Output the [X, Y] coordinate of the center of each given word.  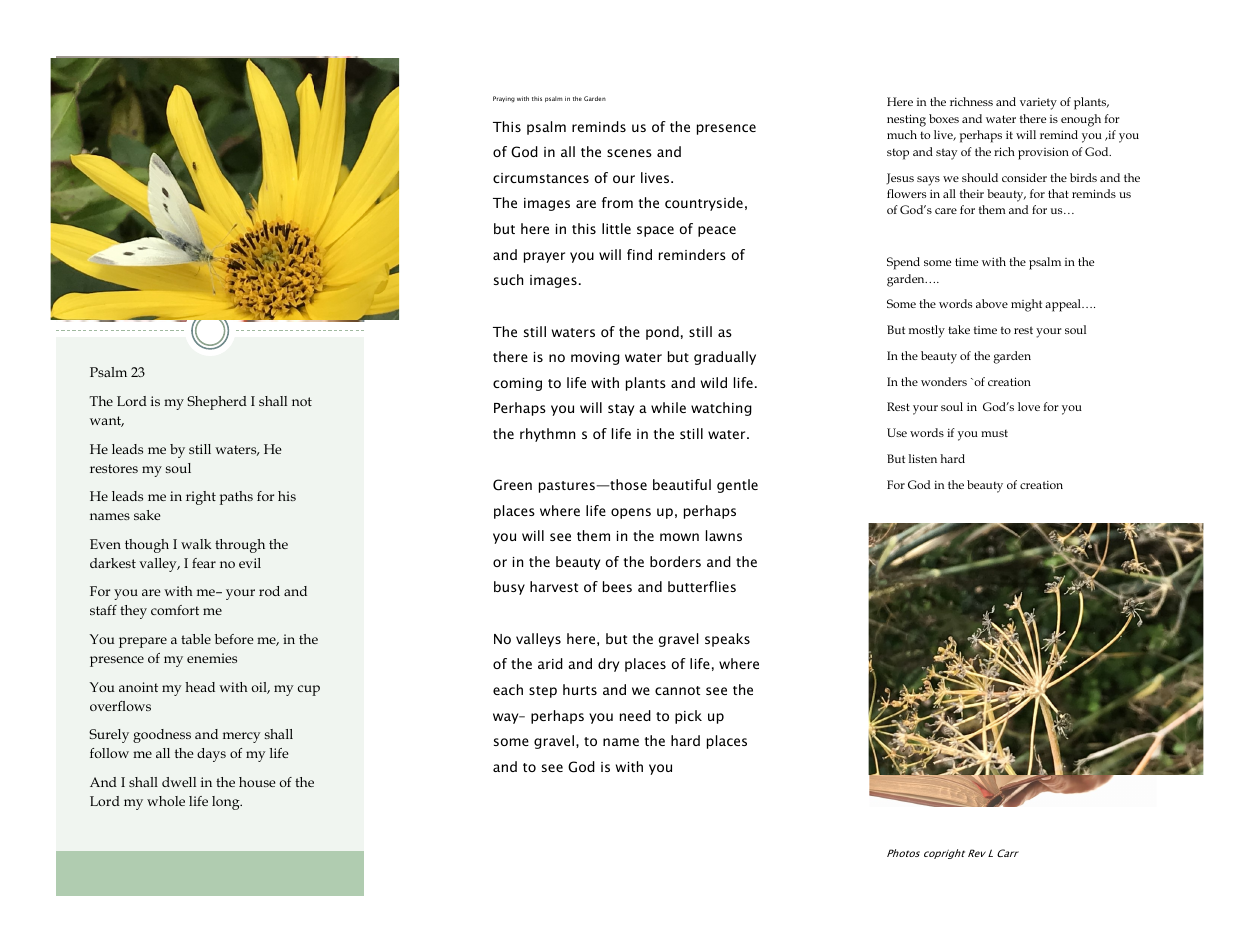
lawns [724, 535]
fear [204, 563]
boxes [944, 118]
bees [617, 586]
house [257, 782]
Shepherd [217, 403]
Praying [504, 99]
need [635, 715]
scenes [629, 153]
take [959, 329]
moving [595, 358]
